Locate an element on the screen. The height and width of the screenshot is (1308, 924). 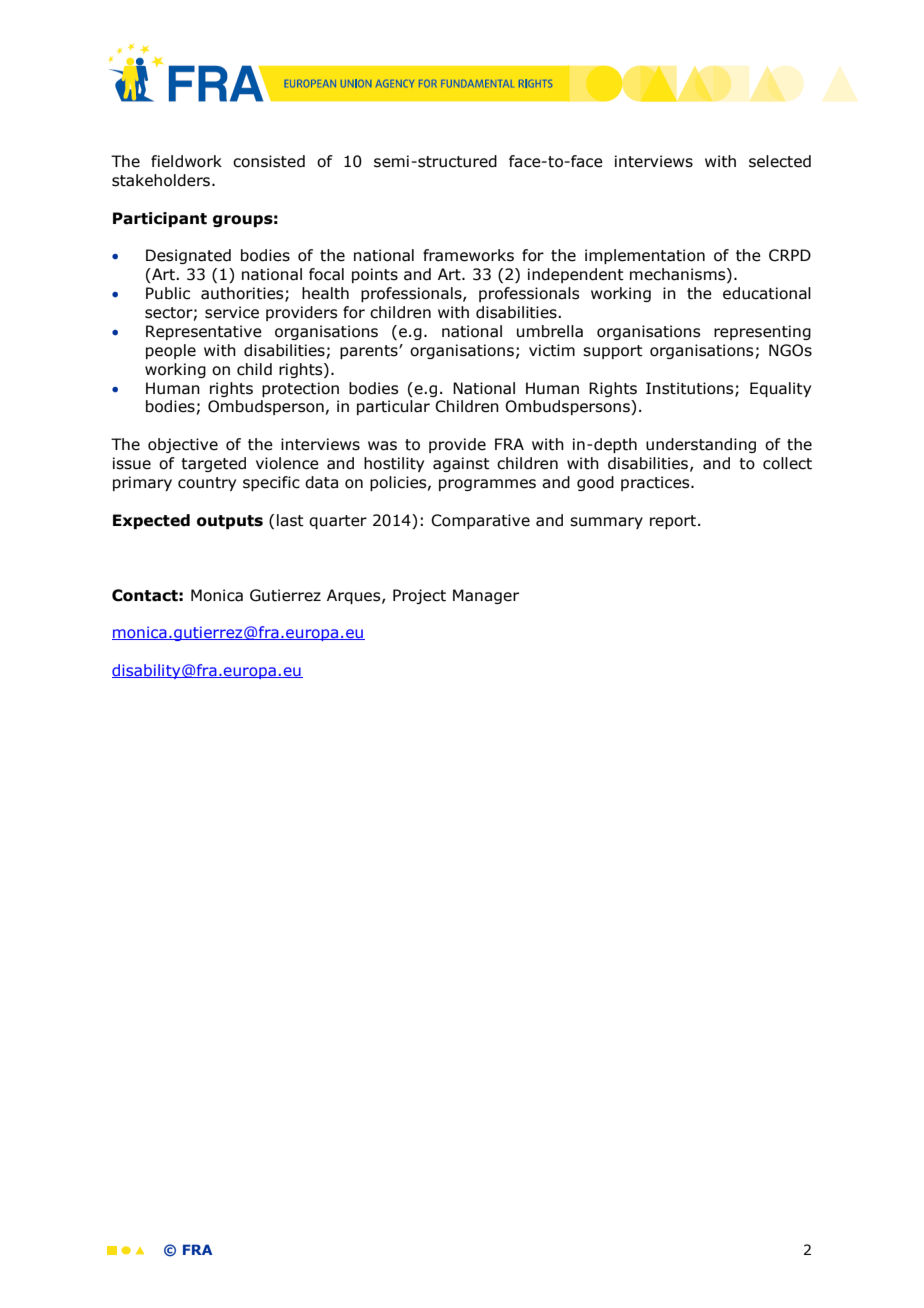
Institutions is located at coordinates (691, 389).
